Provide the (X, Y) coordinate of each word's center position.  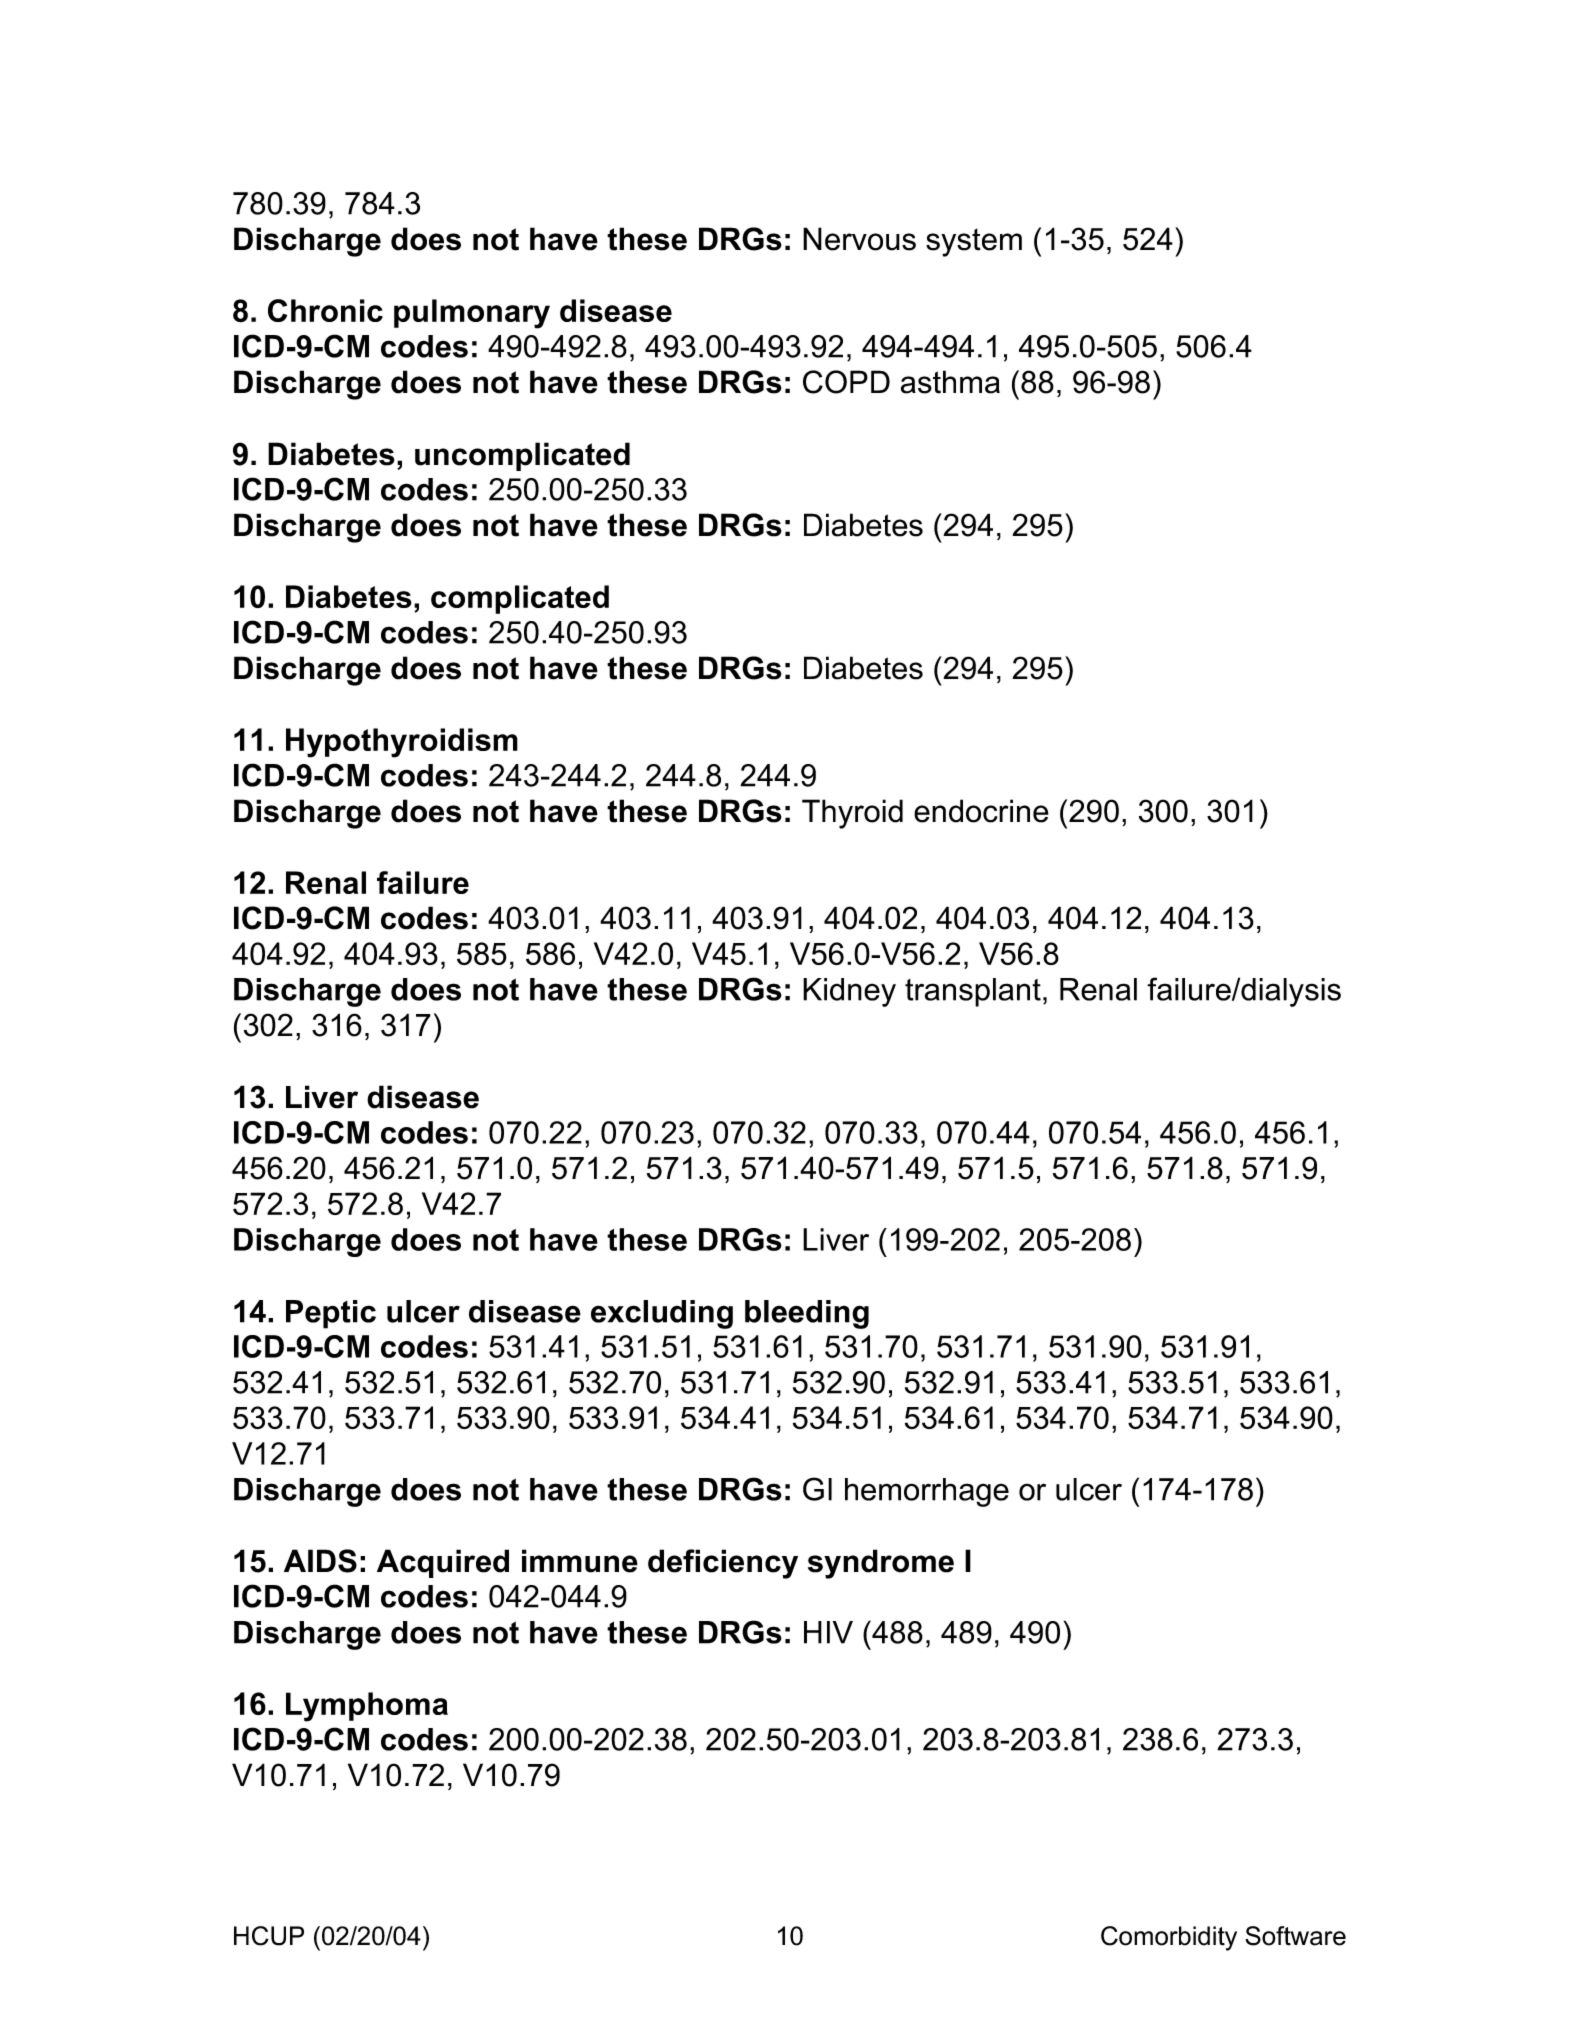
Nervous (859, 239)
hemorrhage (927, 1492)
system (974, 242)
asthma (950, 382)
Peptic (331, 1314)
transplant (973, 992)
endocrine (981, 811)
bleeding (807, 1314)
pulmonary (472, 314)
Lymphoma (367, 1707)
